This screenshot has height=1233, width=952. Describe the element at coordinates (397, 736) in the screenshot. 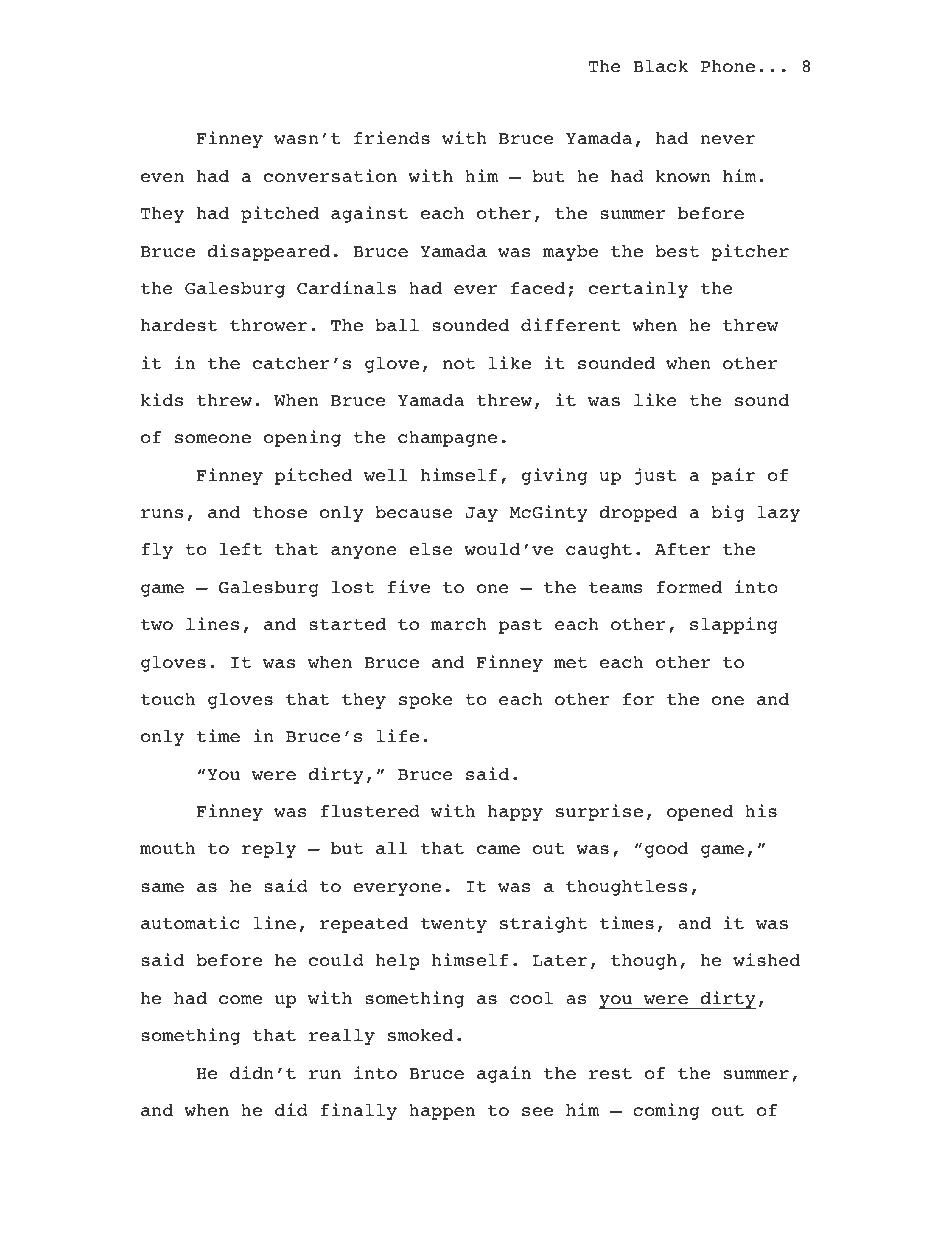

I see `life` at that location.
